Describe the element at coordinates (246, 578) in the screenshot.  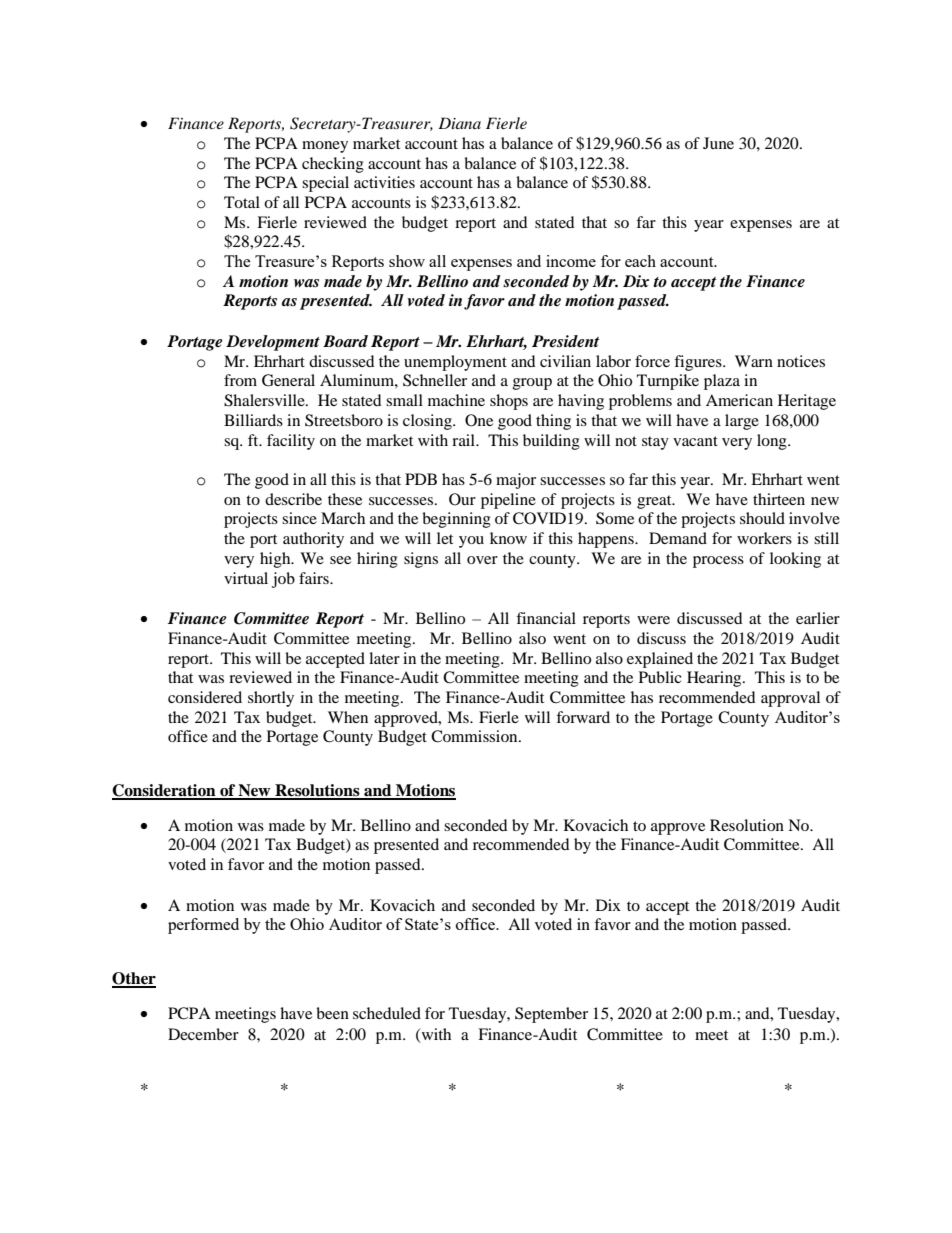
I see `virtual` at that location.
